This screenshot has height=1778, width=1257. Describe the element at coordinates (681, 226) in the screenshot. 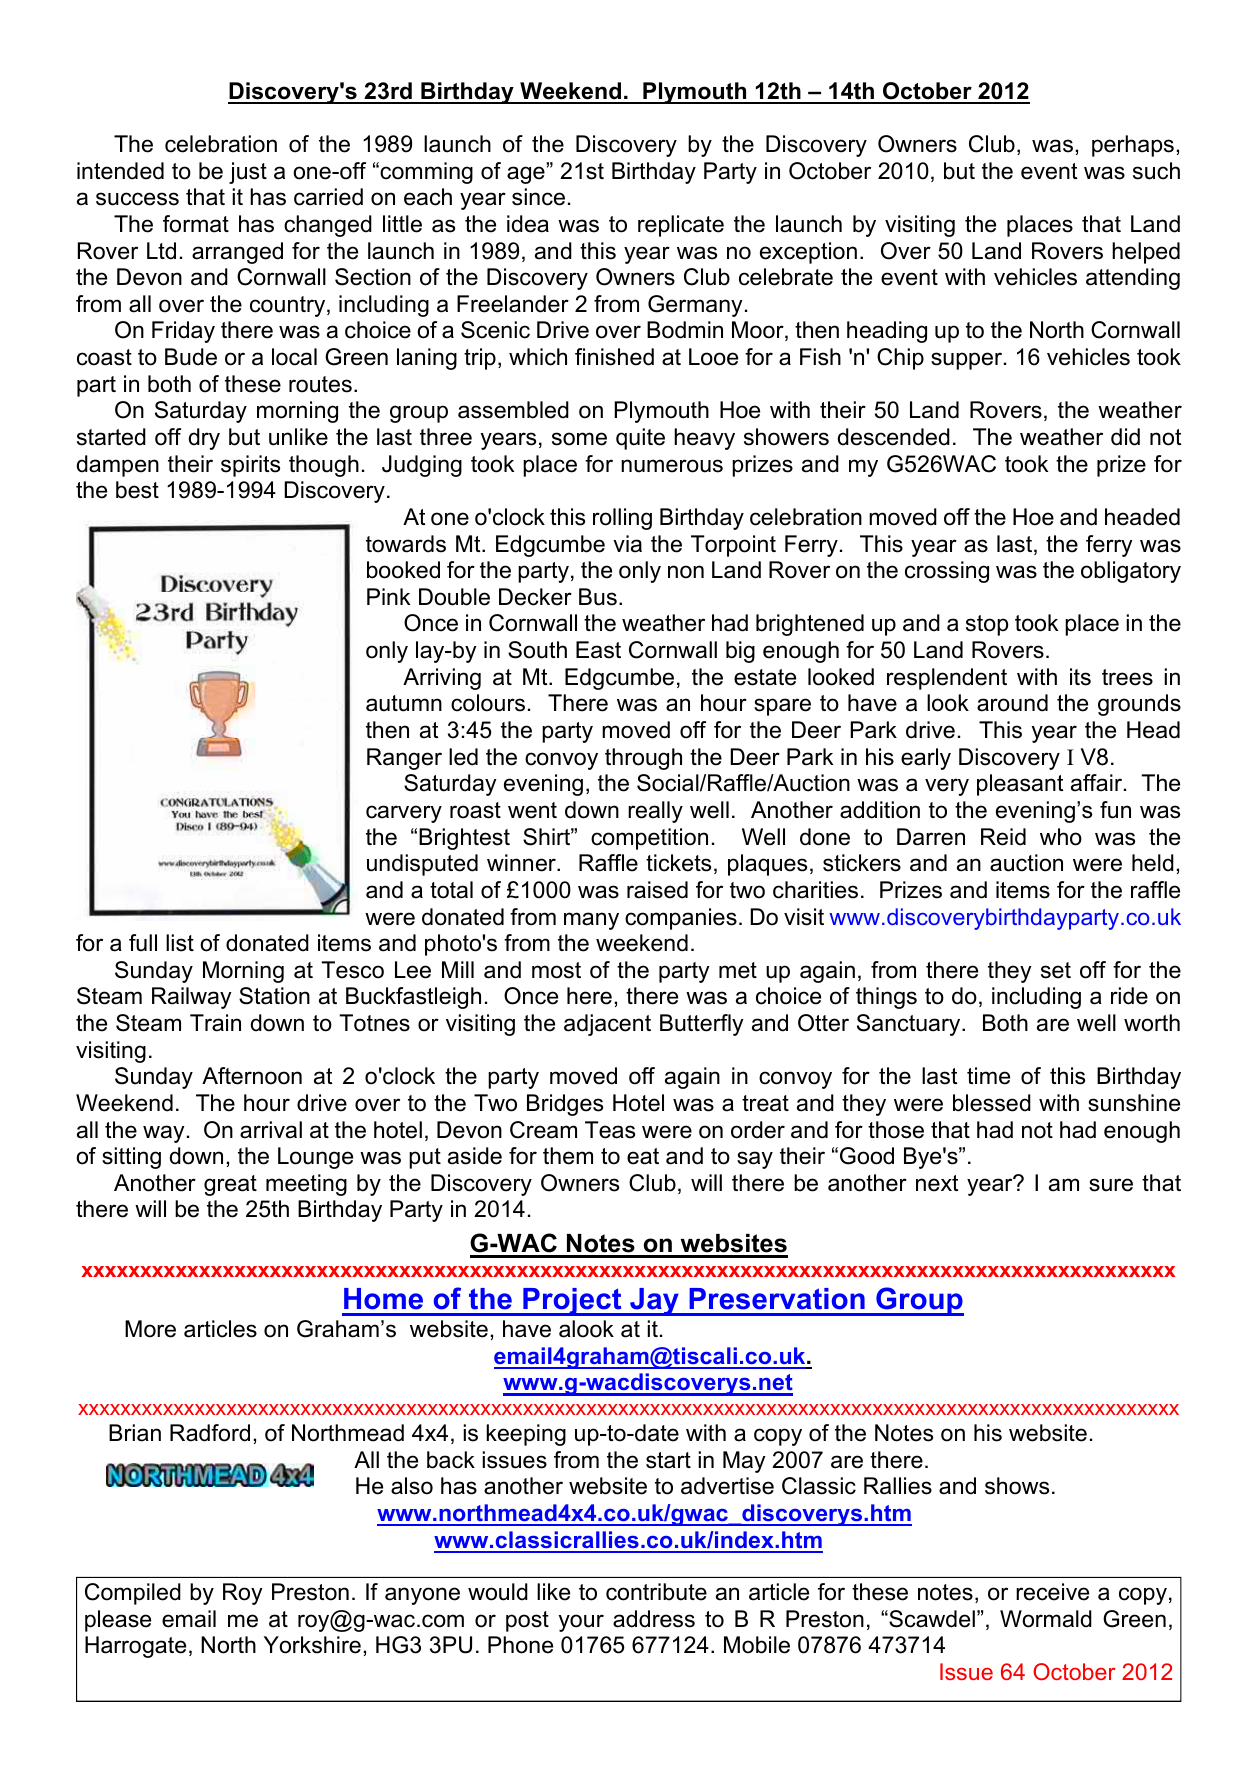

I see `replicate` at that location.
